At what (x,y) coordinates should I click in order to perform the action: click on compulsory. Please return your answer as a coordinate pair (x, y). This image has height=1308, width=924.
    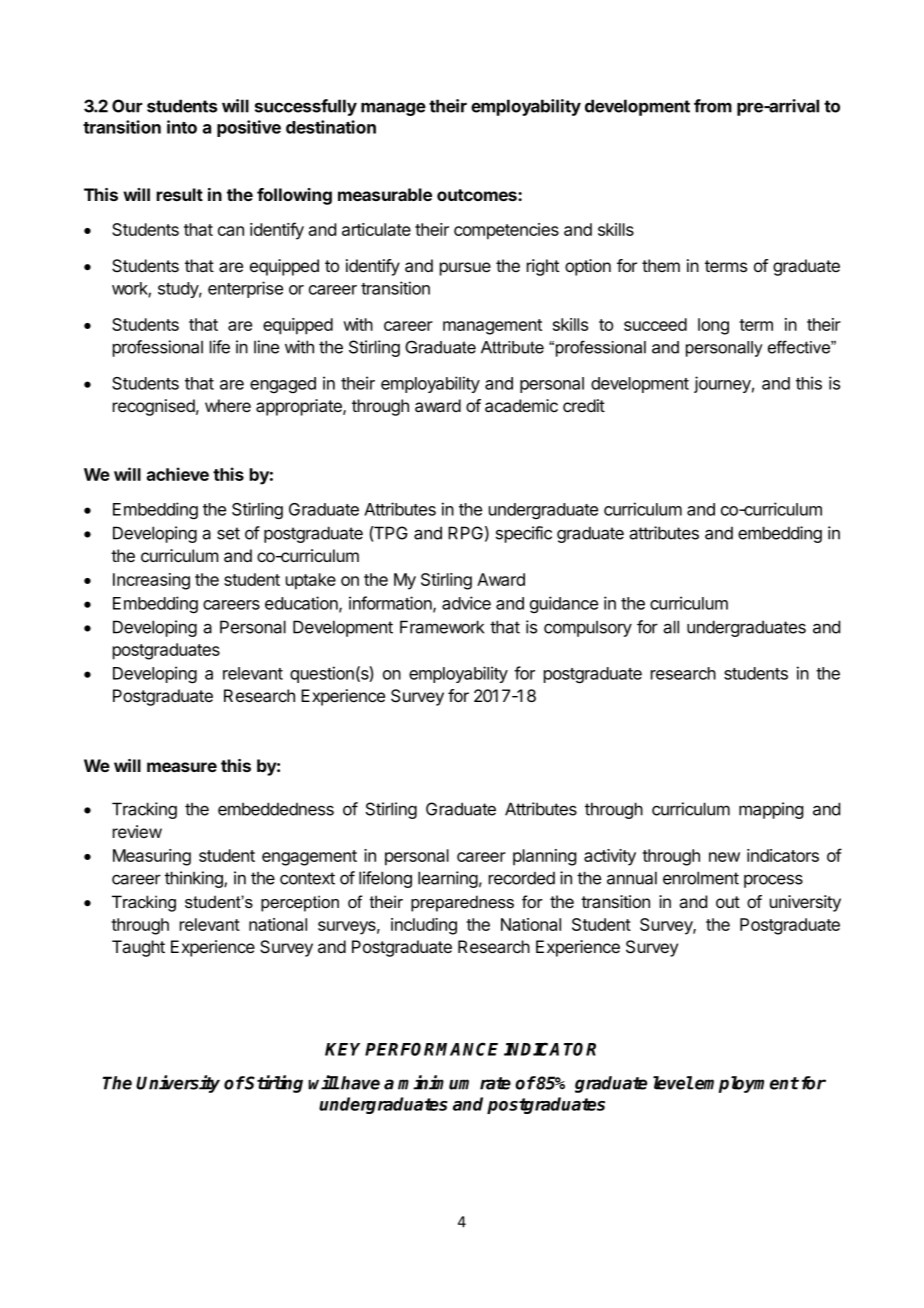
    Looking at the image, I should click on (588, 628).
